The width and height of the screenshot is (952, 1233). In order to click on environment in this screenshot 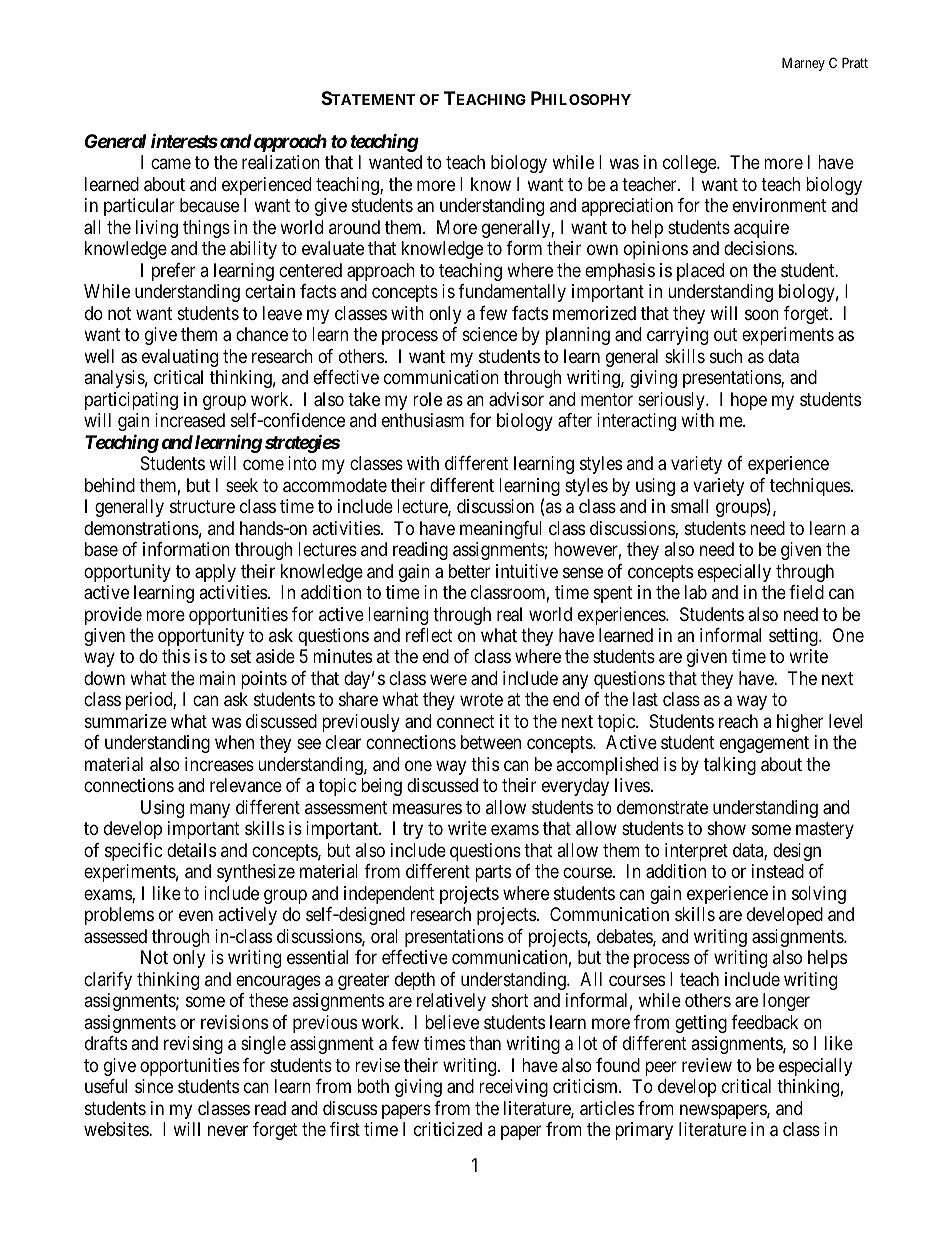, I will do `click(779, 205)`.
